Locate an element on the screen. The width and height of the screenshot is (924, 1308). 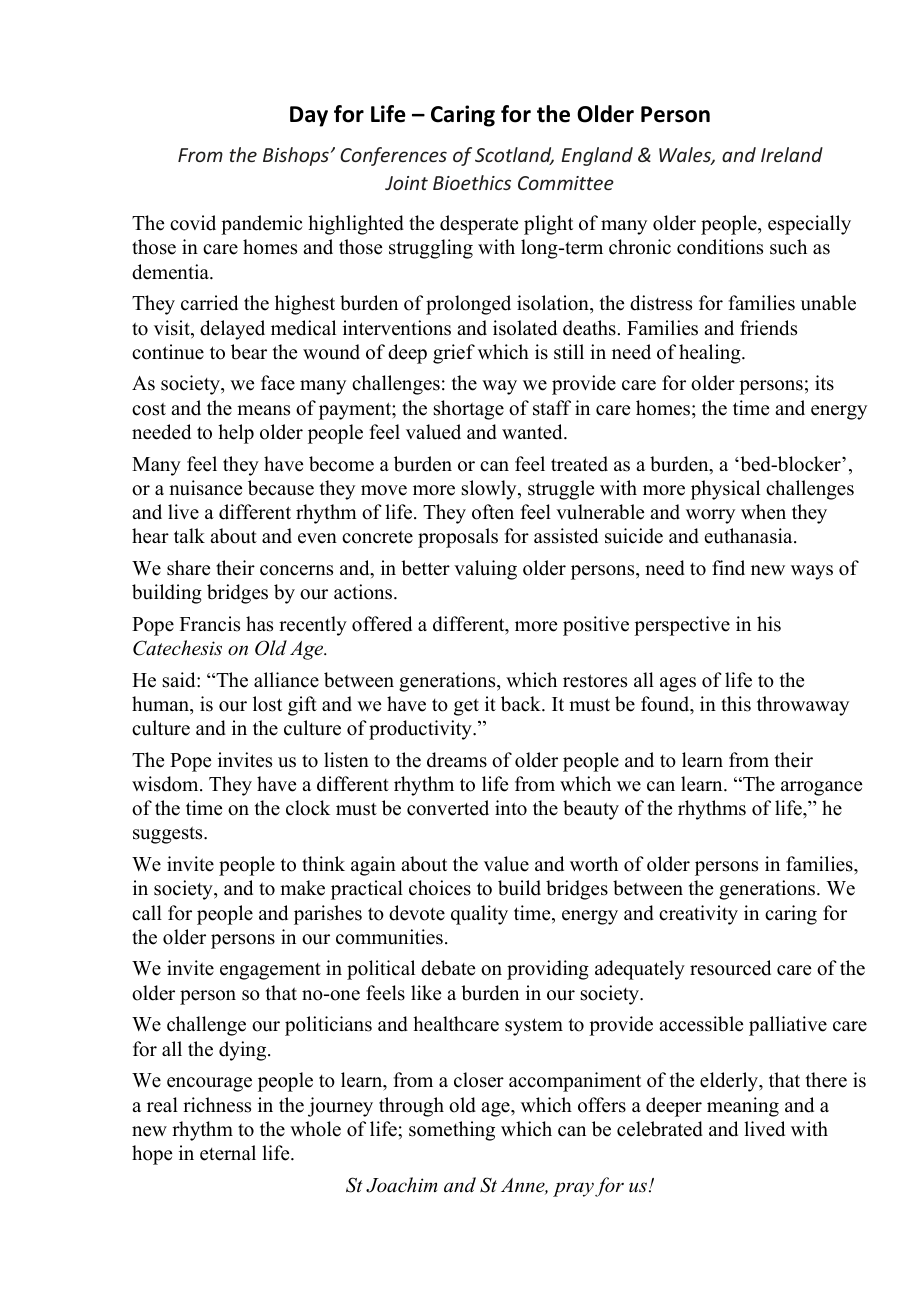
physical is located at coordinates (725, 490).
